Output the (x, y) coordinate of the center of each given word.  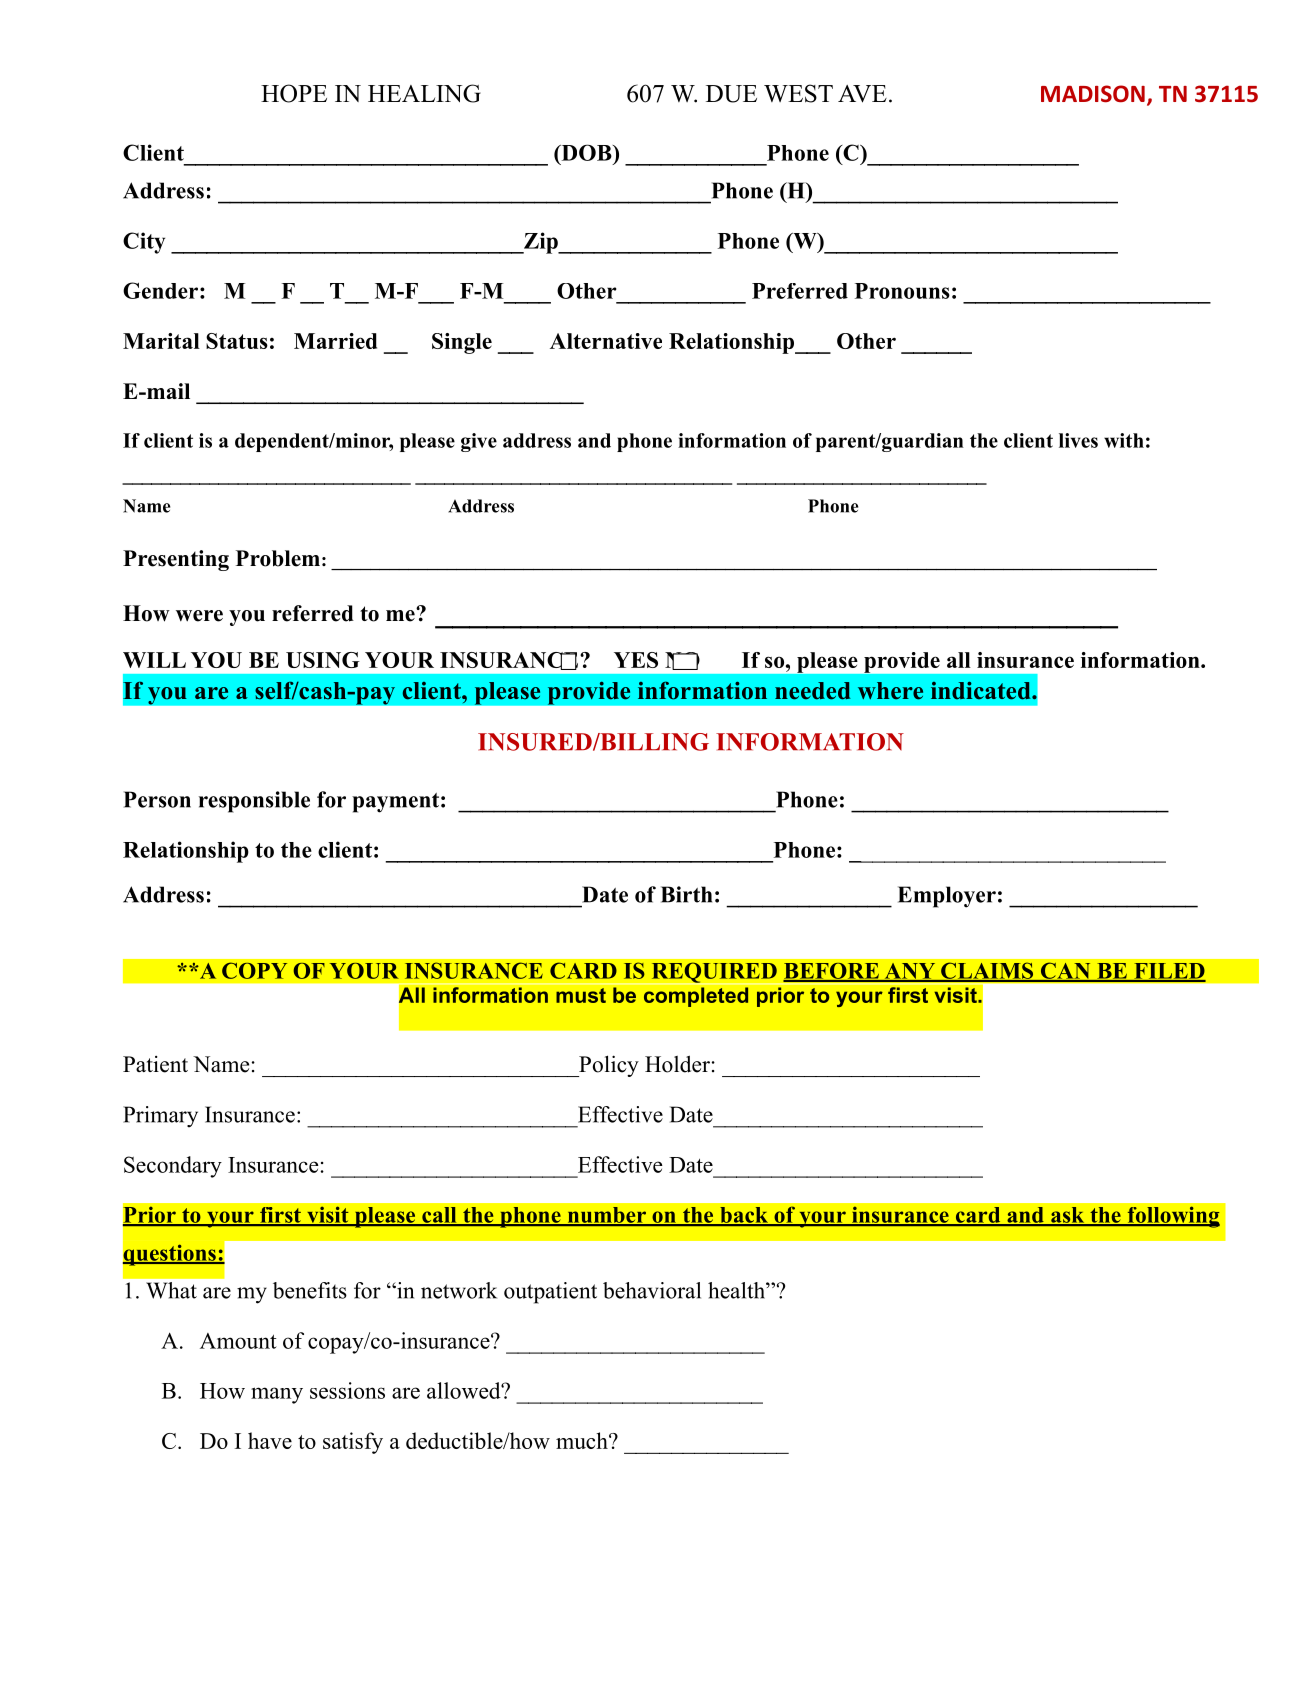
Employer (947, 897)
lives (1078, 440)
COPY (254, 970)
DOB (586, 152)
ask (1068, 1216)
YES (636, 660)
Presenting (176, 560)
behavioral (652, 1290)
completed (696, 997)
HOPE (294, 93)
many (277, 1395)
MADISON (1093, 94)
